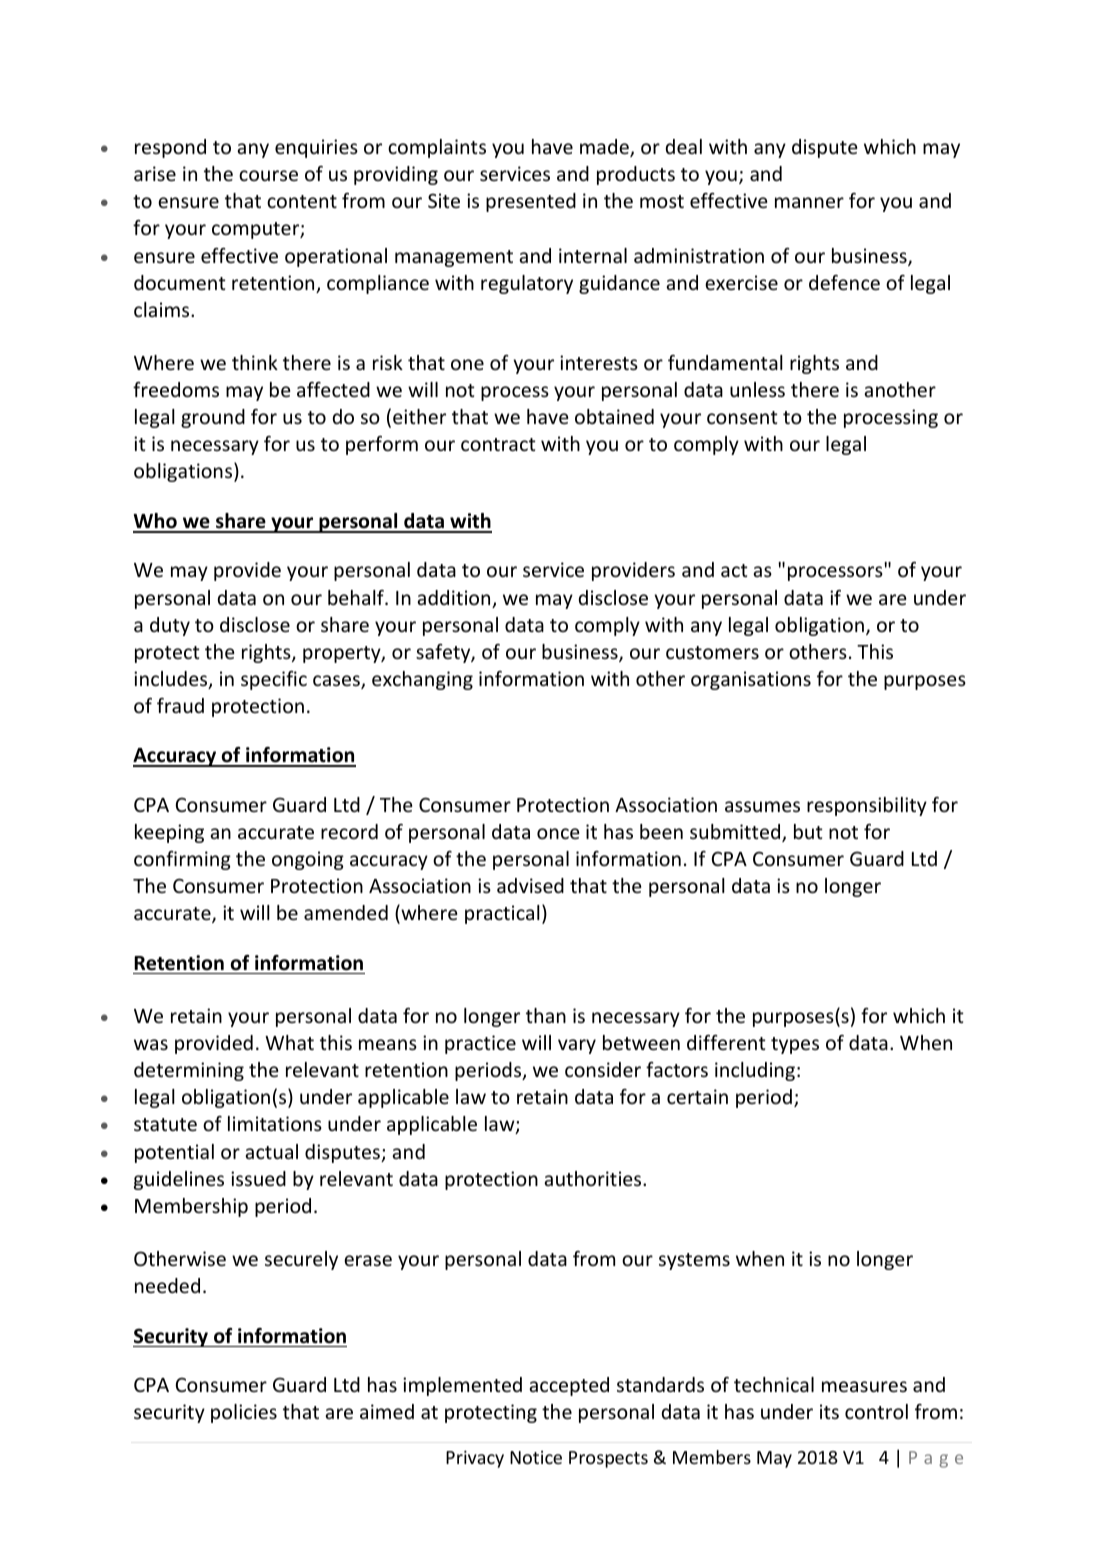  Describe the element at coordinates (809, 202) in the screenshot. I see `manner` at that location.
